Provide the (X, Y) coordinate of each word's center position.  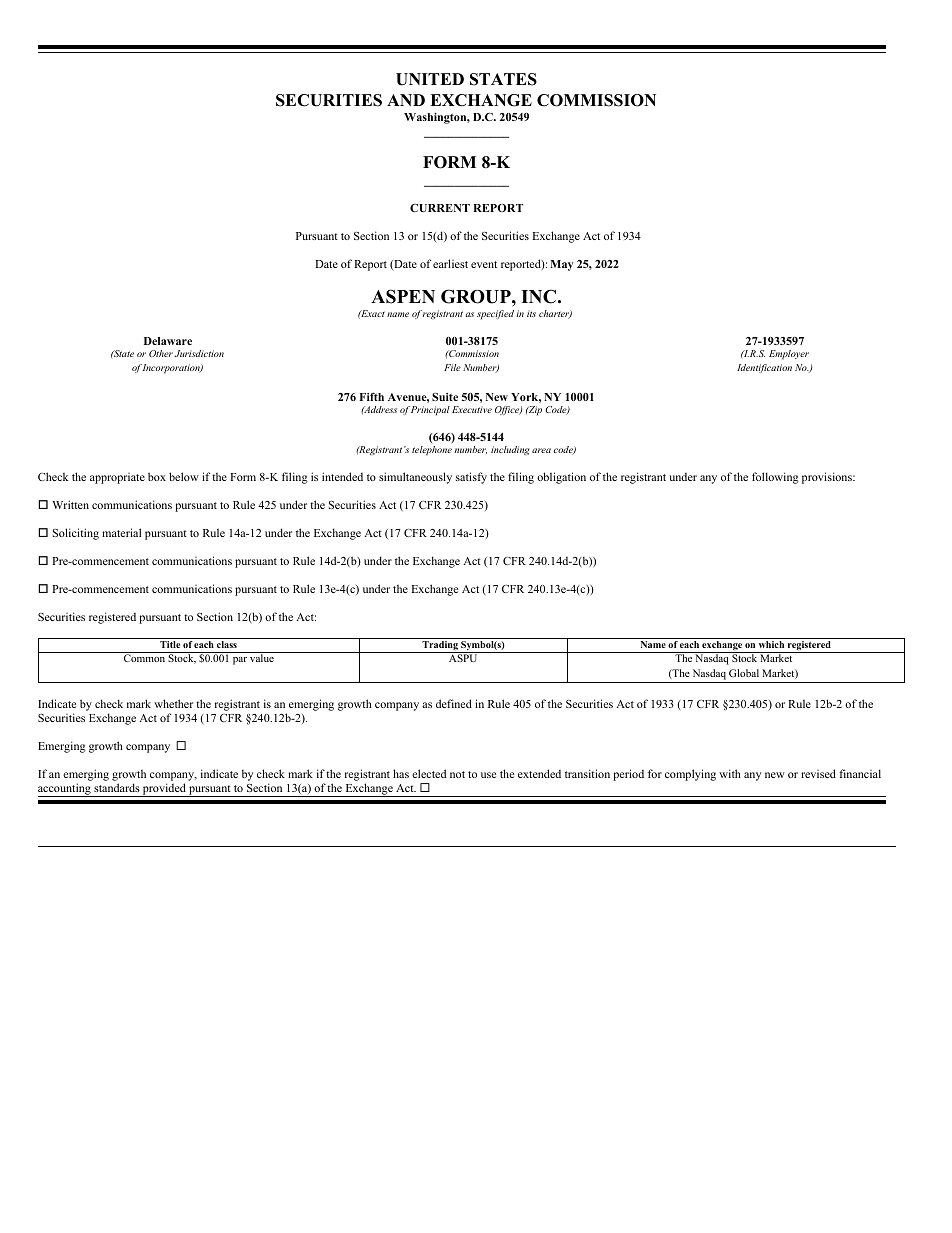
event (484, 264)
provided (164, 790)
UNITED (430, 79)
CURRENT (440, 208)
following (775, 478)
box (157, 476)
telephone (432, 451)
